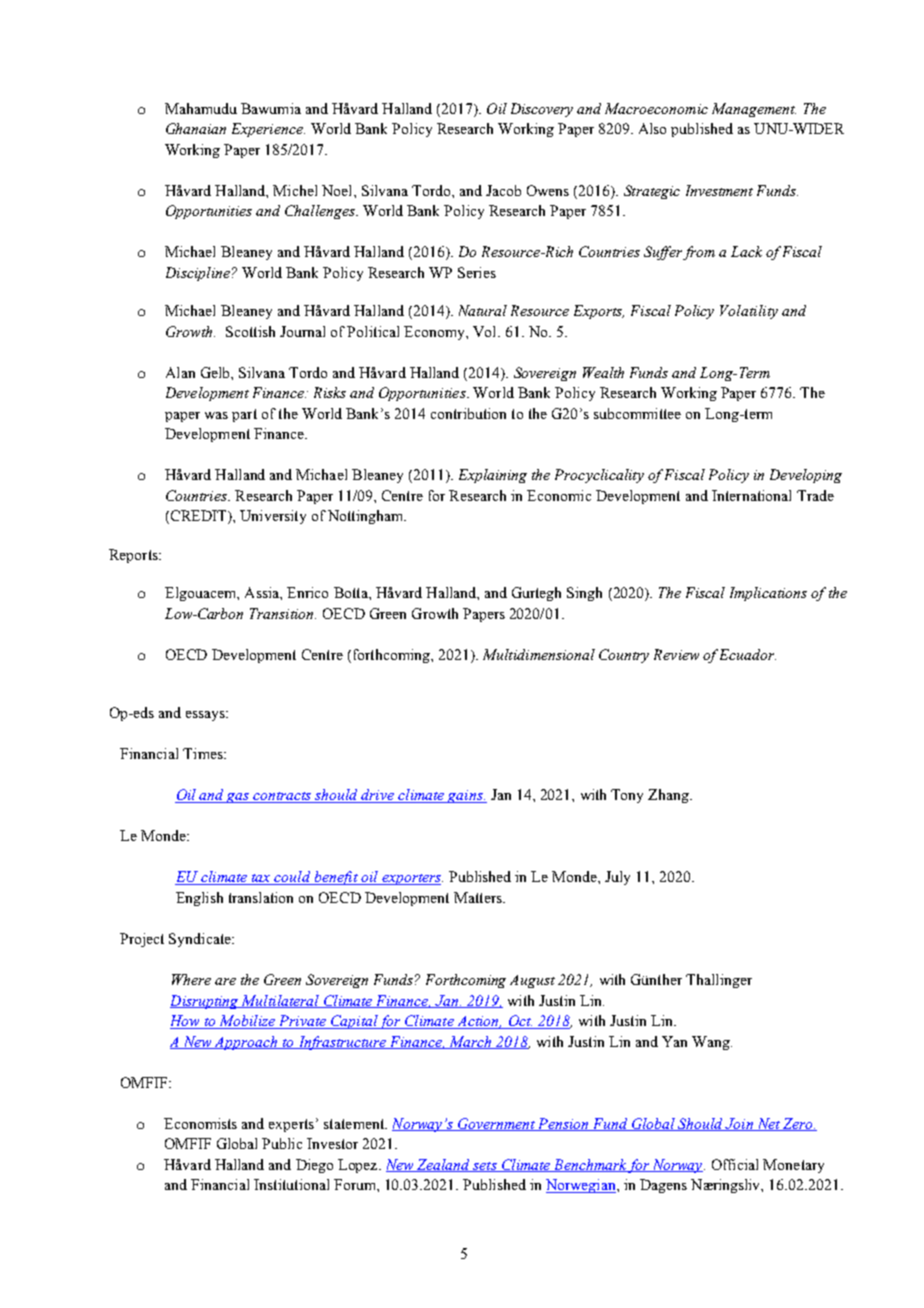  What do you see at coordinates (196, 128) in the screenshot?
I see `Ghanaian` at bounding box center [196, 128].
